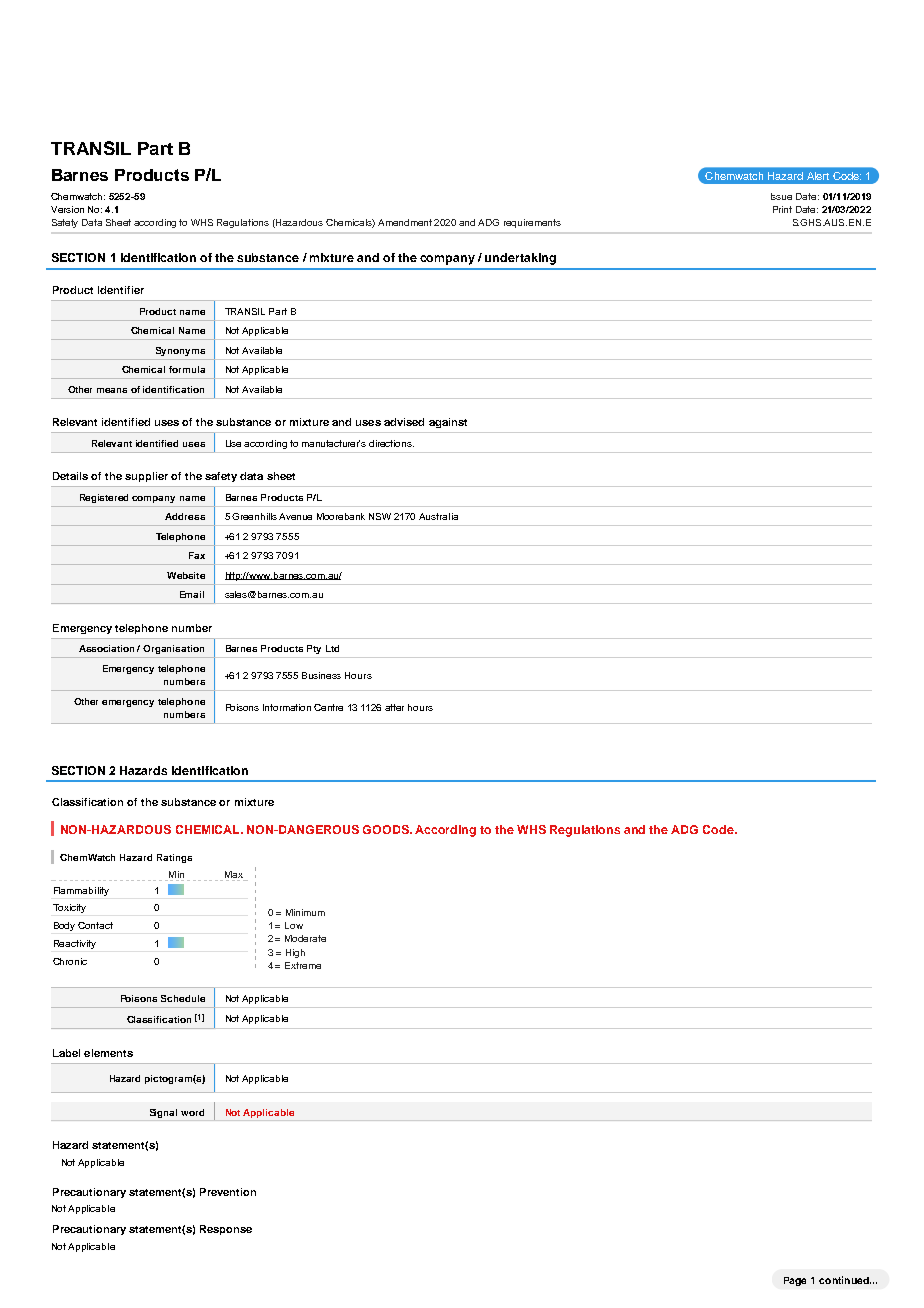 The width and height of the document is (924, 1308). I want to click on Organisation, so click(173, 649).
